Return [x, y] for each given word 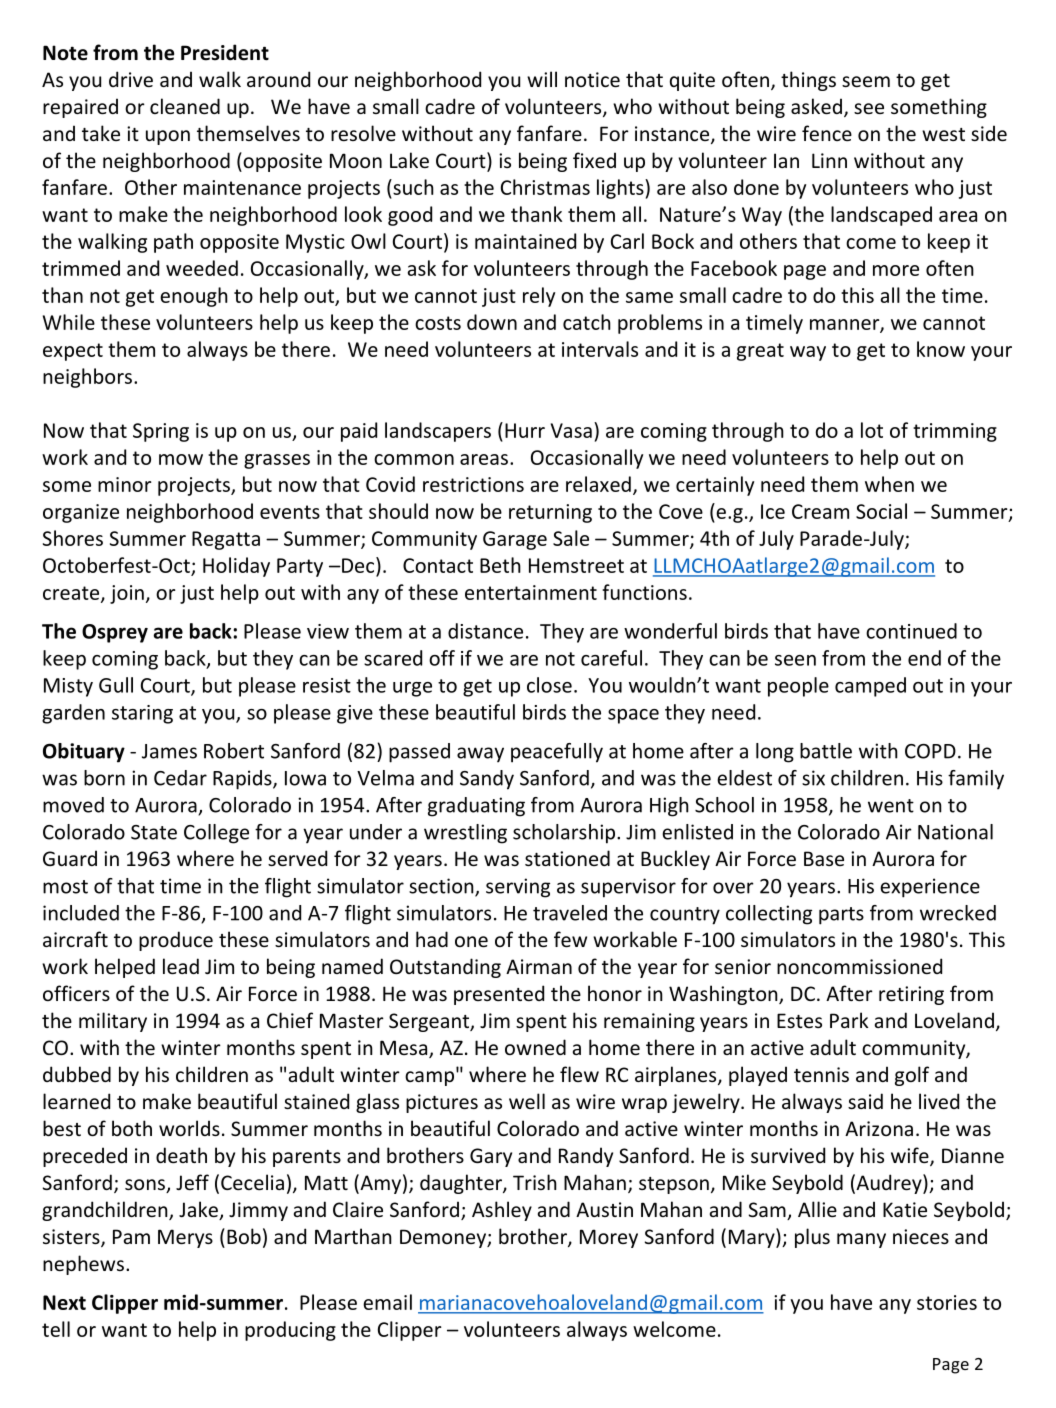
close [549, 685]
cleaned [185, 106]
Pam [131, 1236]
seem [866, 81]
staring [142, 714]
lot [872, 430]
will [542, 79]
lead [181, 966]
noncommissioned [859, 966]
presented [499, 995]
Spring [161, 432]
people [798, 687]
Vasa [571, 430]
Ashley [502, 1211]
